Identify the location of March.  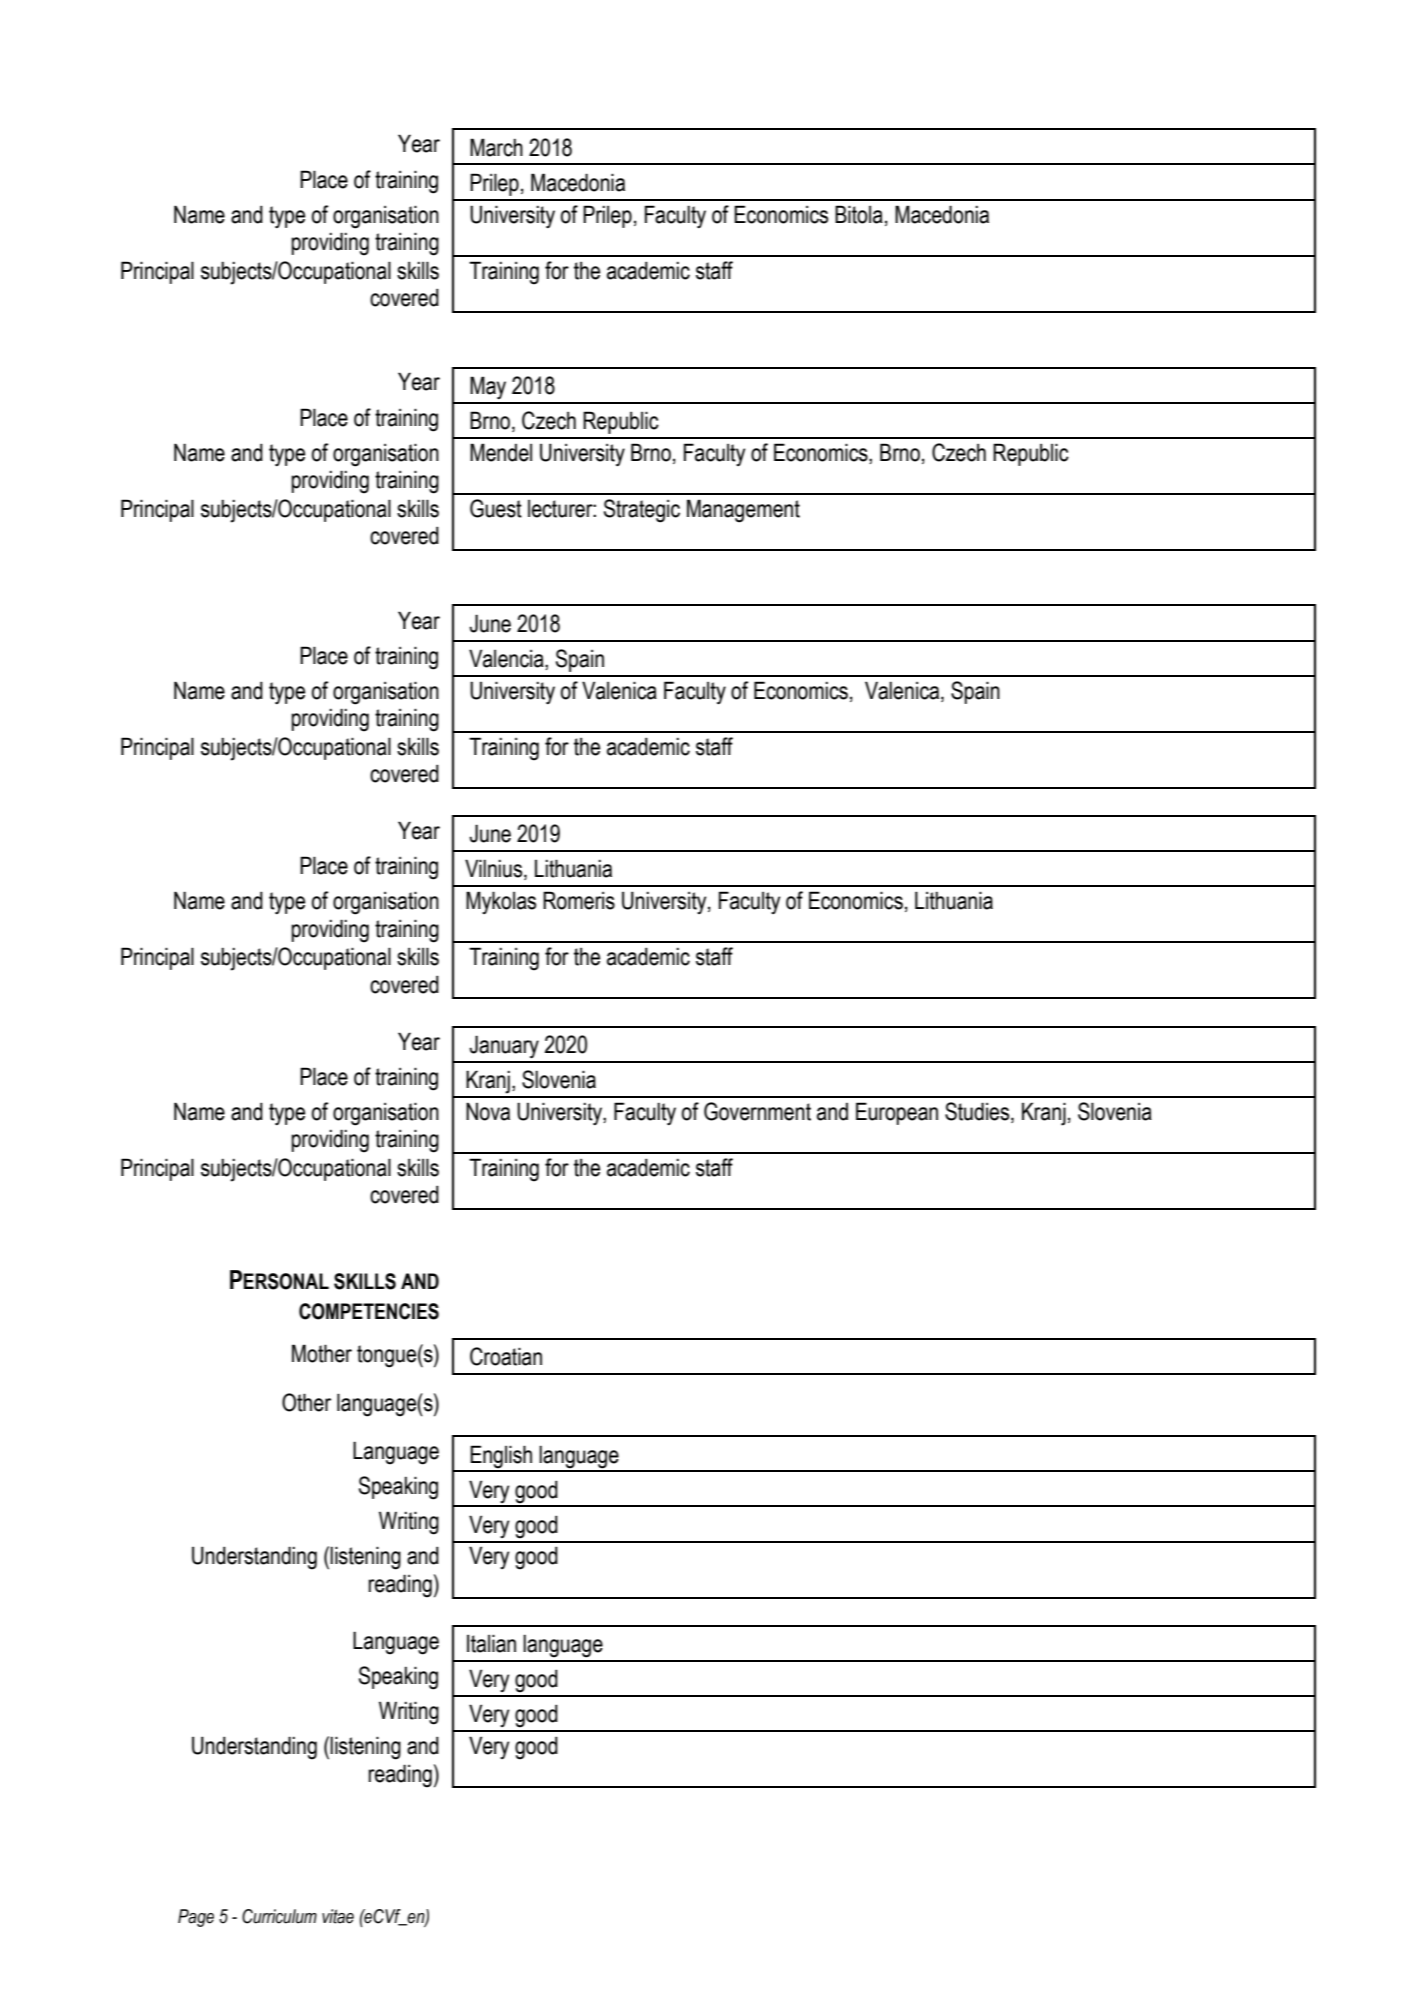
(496, 147).
